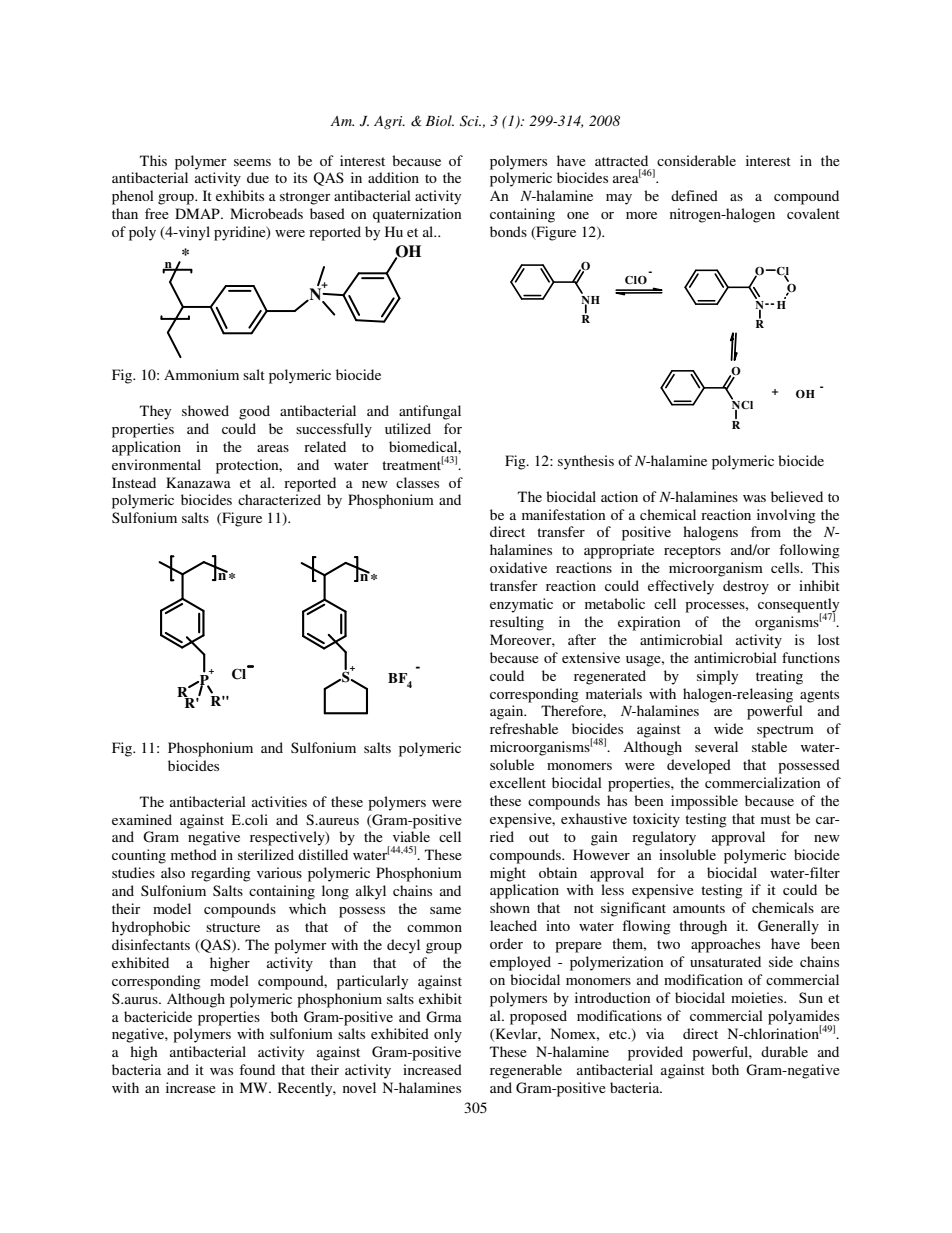  What do you see at coordinates (470, 121) in the document?
I see `Sci` at bounding box center [470, 121].
